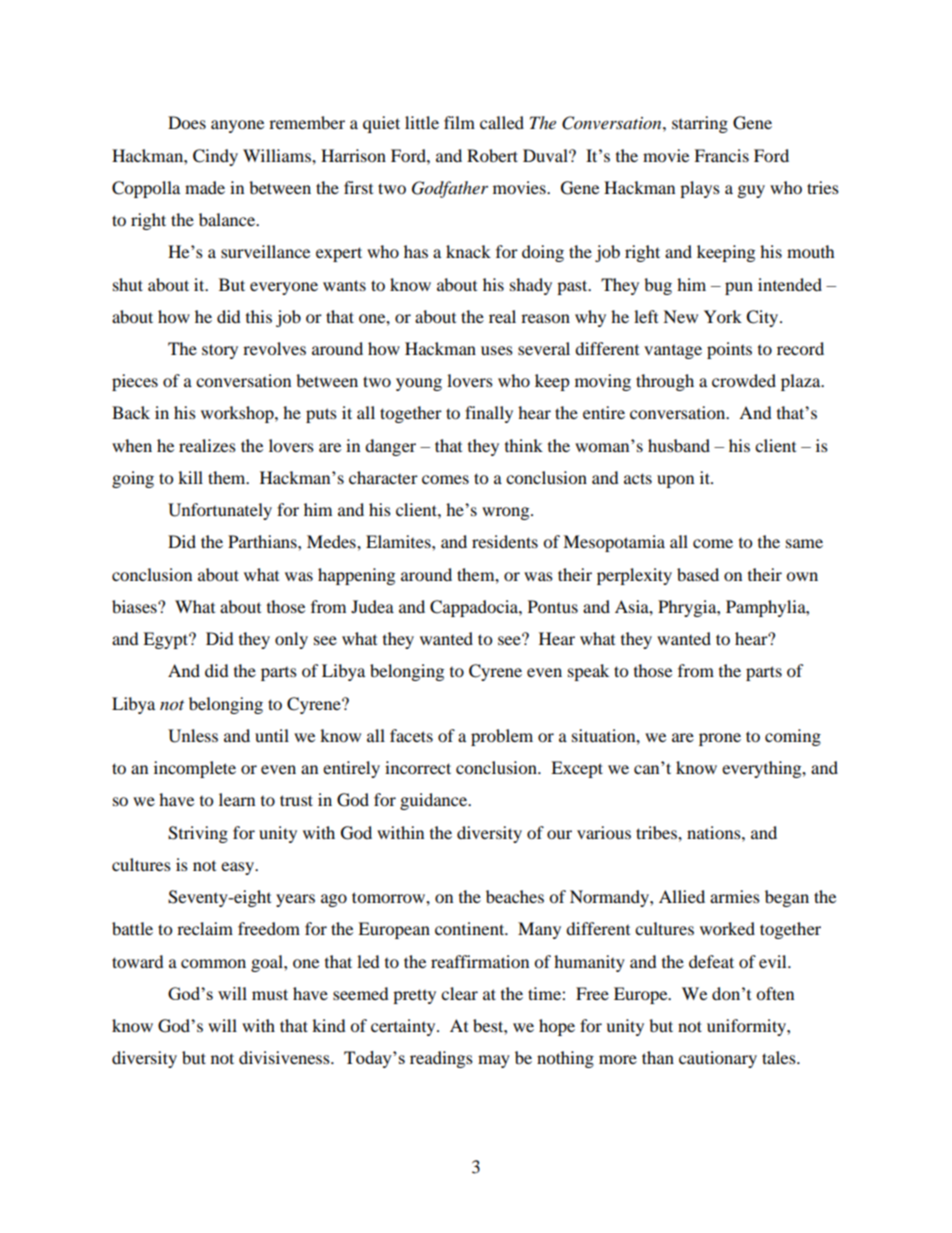 The image size is (952, 1233). Describe the element at coordinates (505, 541) in the image. I see `residents` at that location.
